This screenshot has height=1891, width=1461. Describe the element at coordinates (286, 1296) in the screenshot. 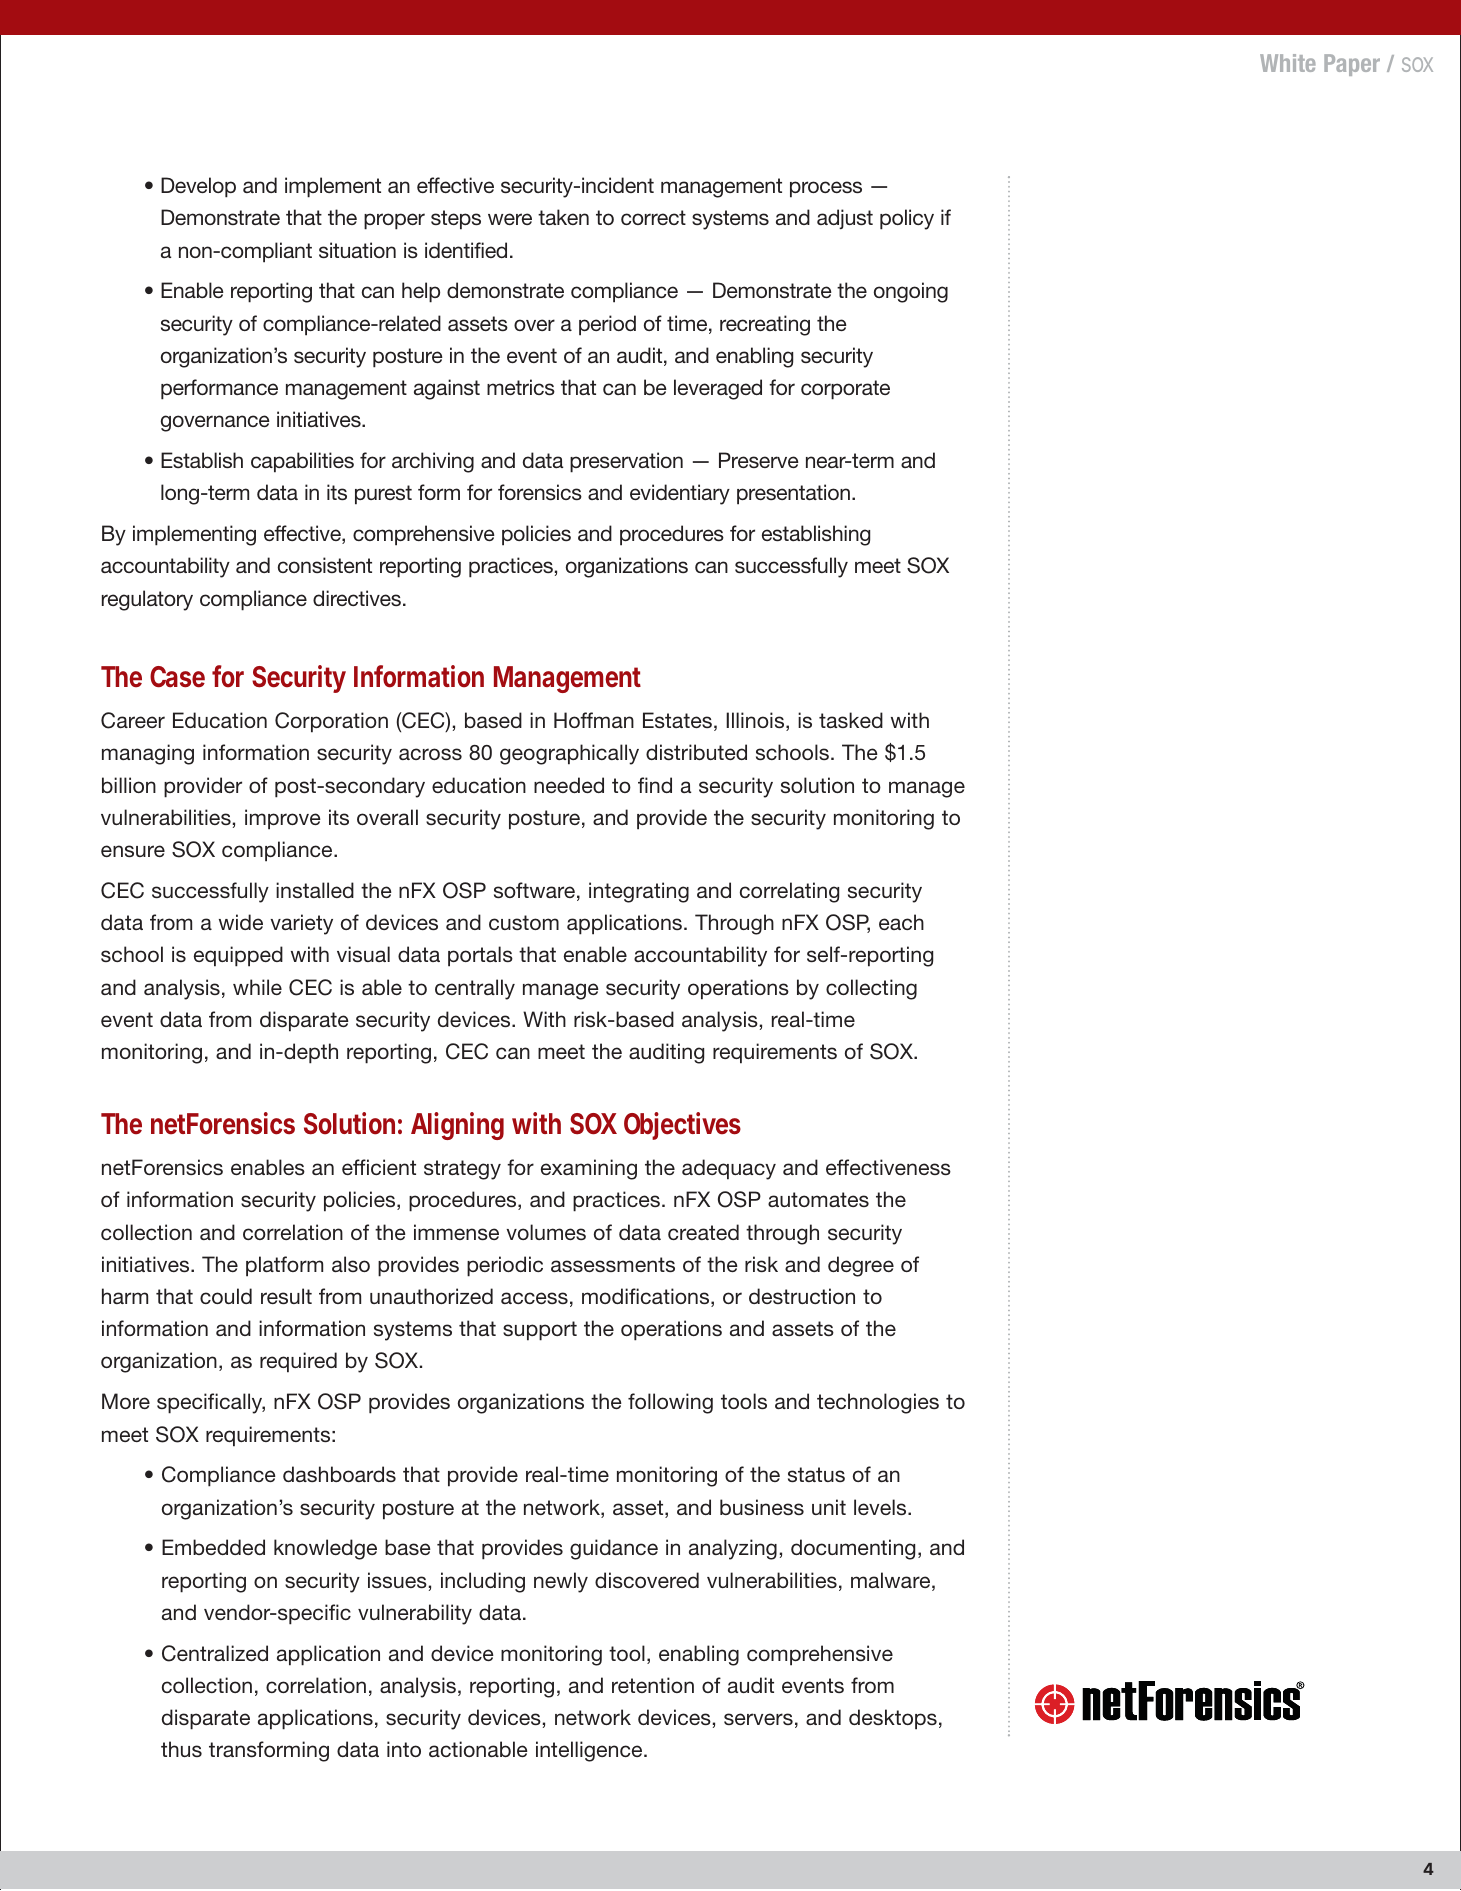

I see `result` at that location.
